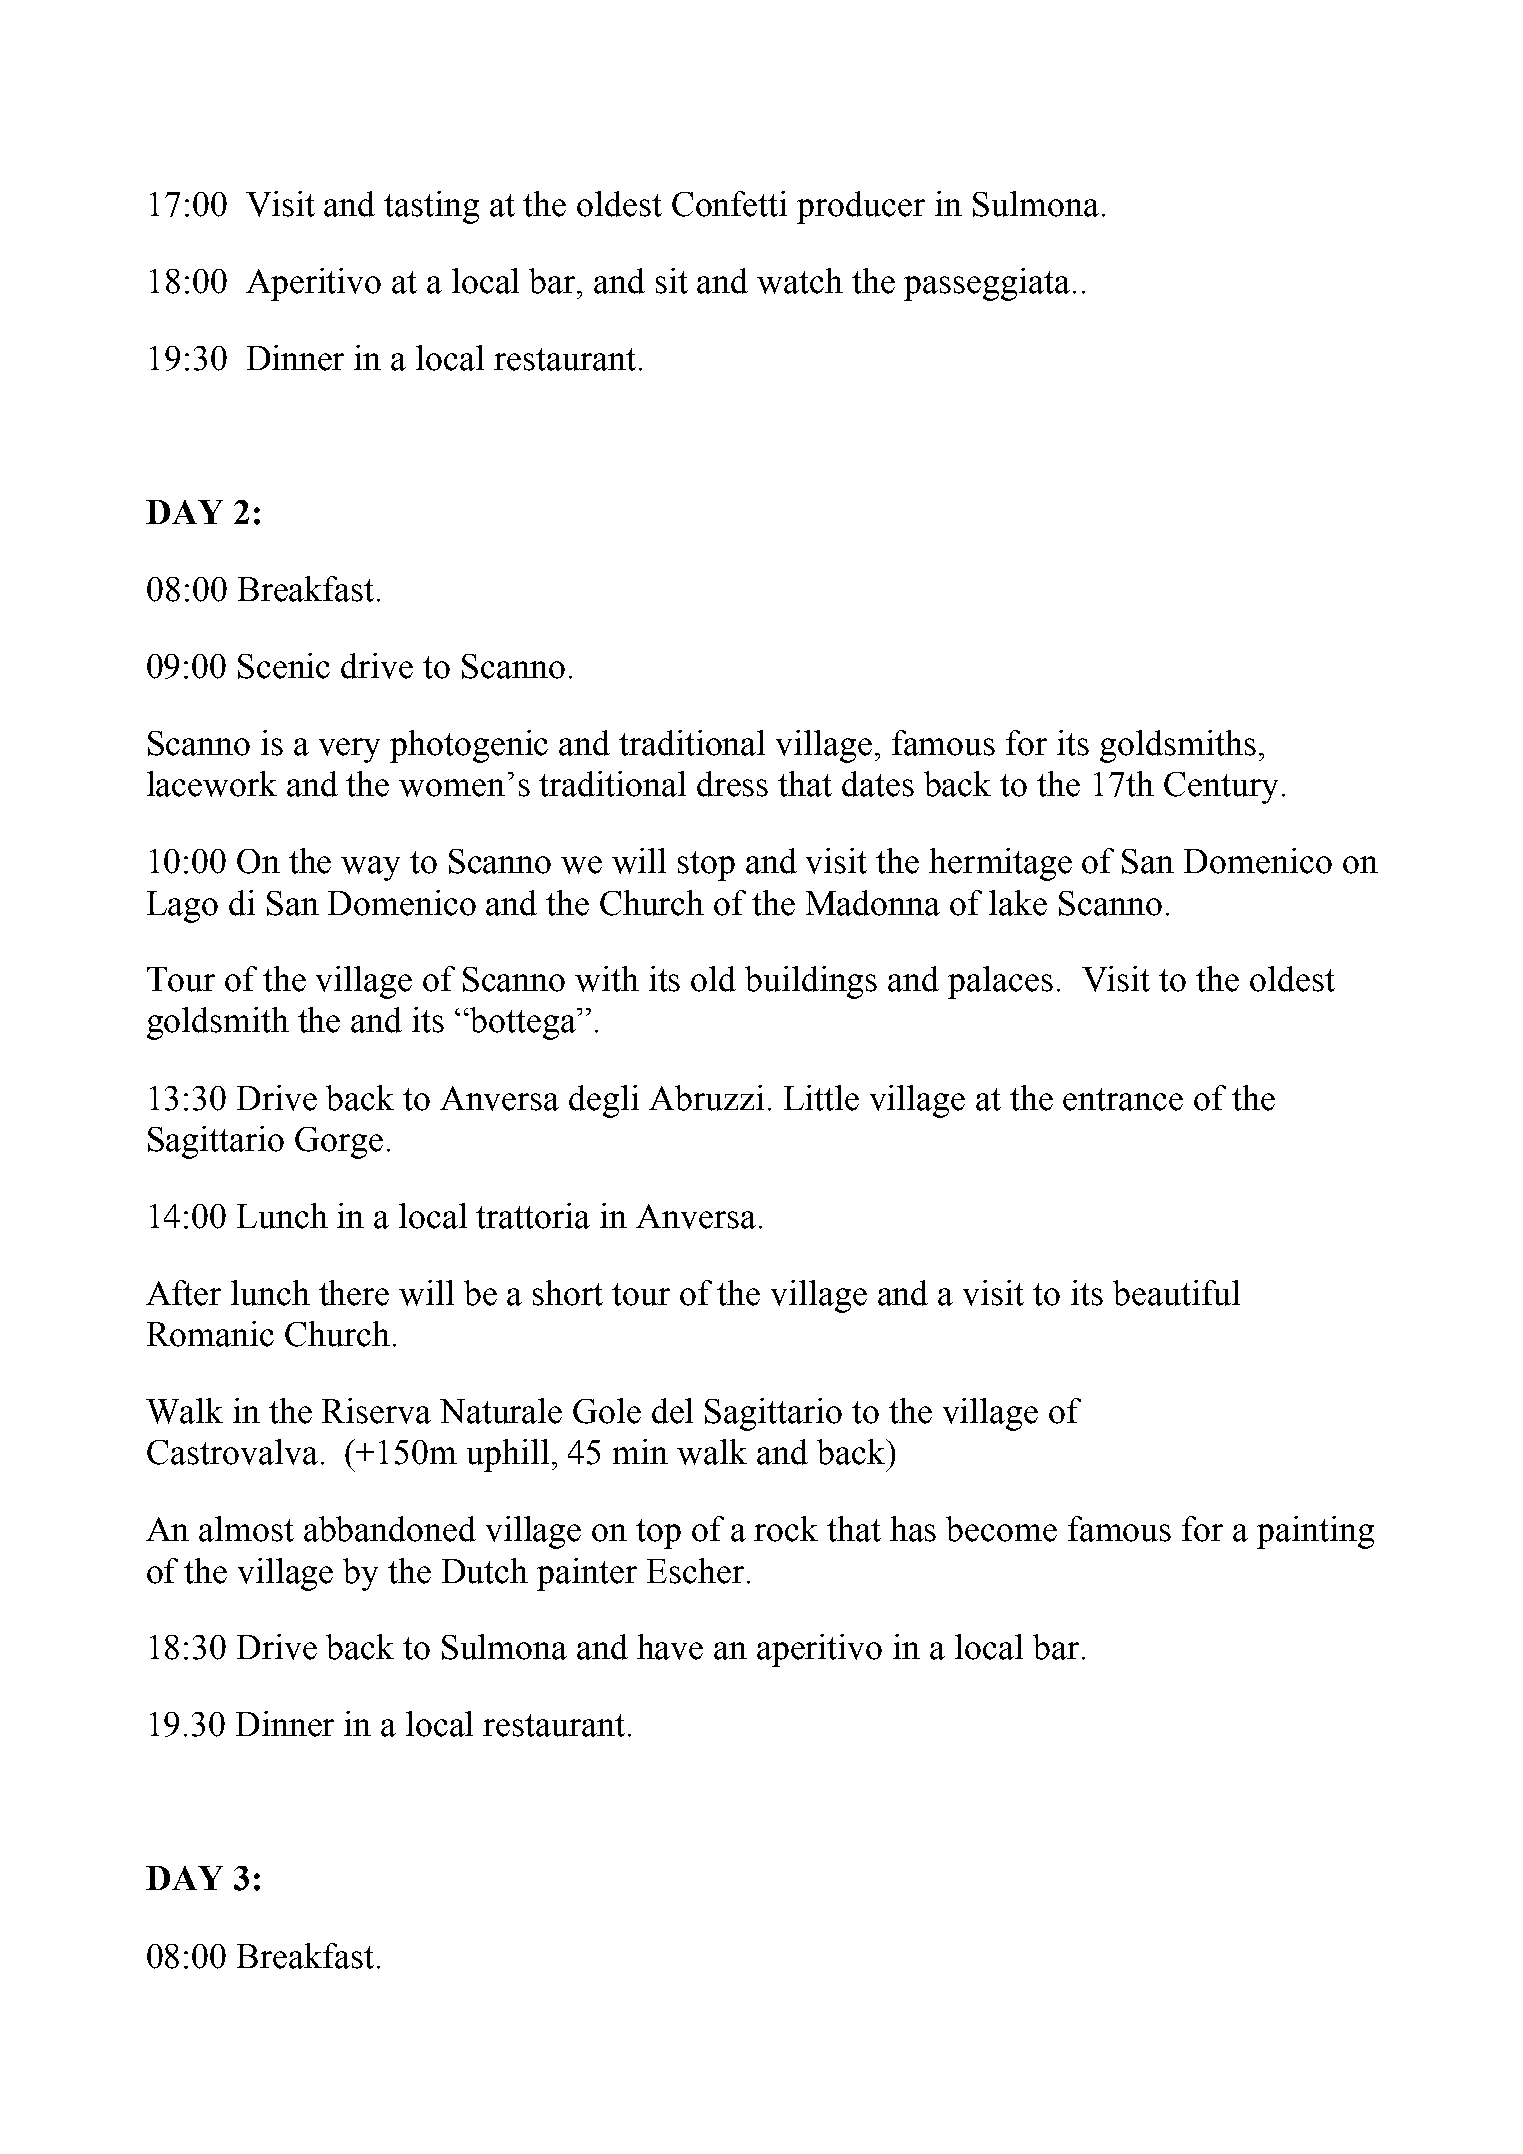 Image resolution: width=1523 pixels, height=2154 pixels. I want to click on watch, so click(800, 281).
